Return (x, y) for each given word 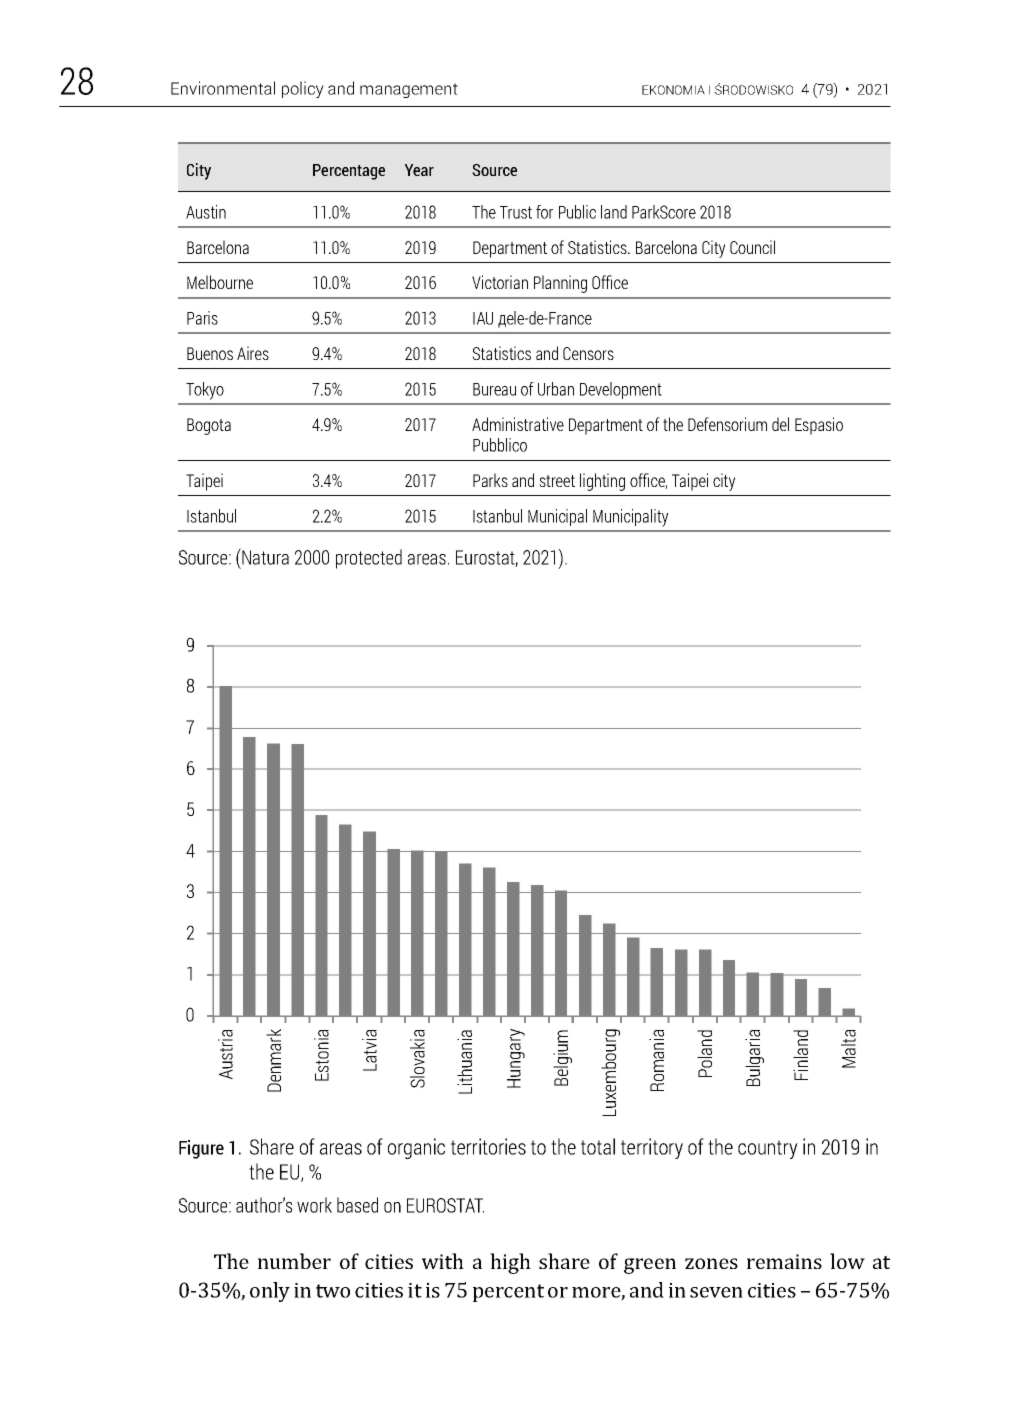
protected (369, 559)
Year (419, 170)
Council (752, 247)
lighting (602, 482)
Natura (264, 556)
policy (303, 89)
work (314, 1205)
